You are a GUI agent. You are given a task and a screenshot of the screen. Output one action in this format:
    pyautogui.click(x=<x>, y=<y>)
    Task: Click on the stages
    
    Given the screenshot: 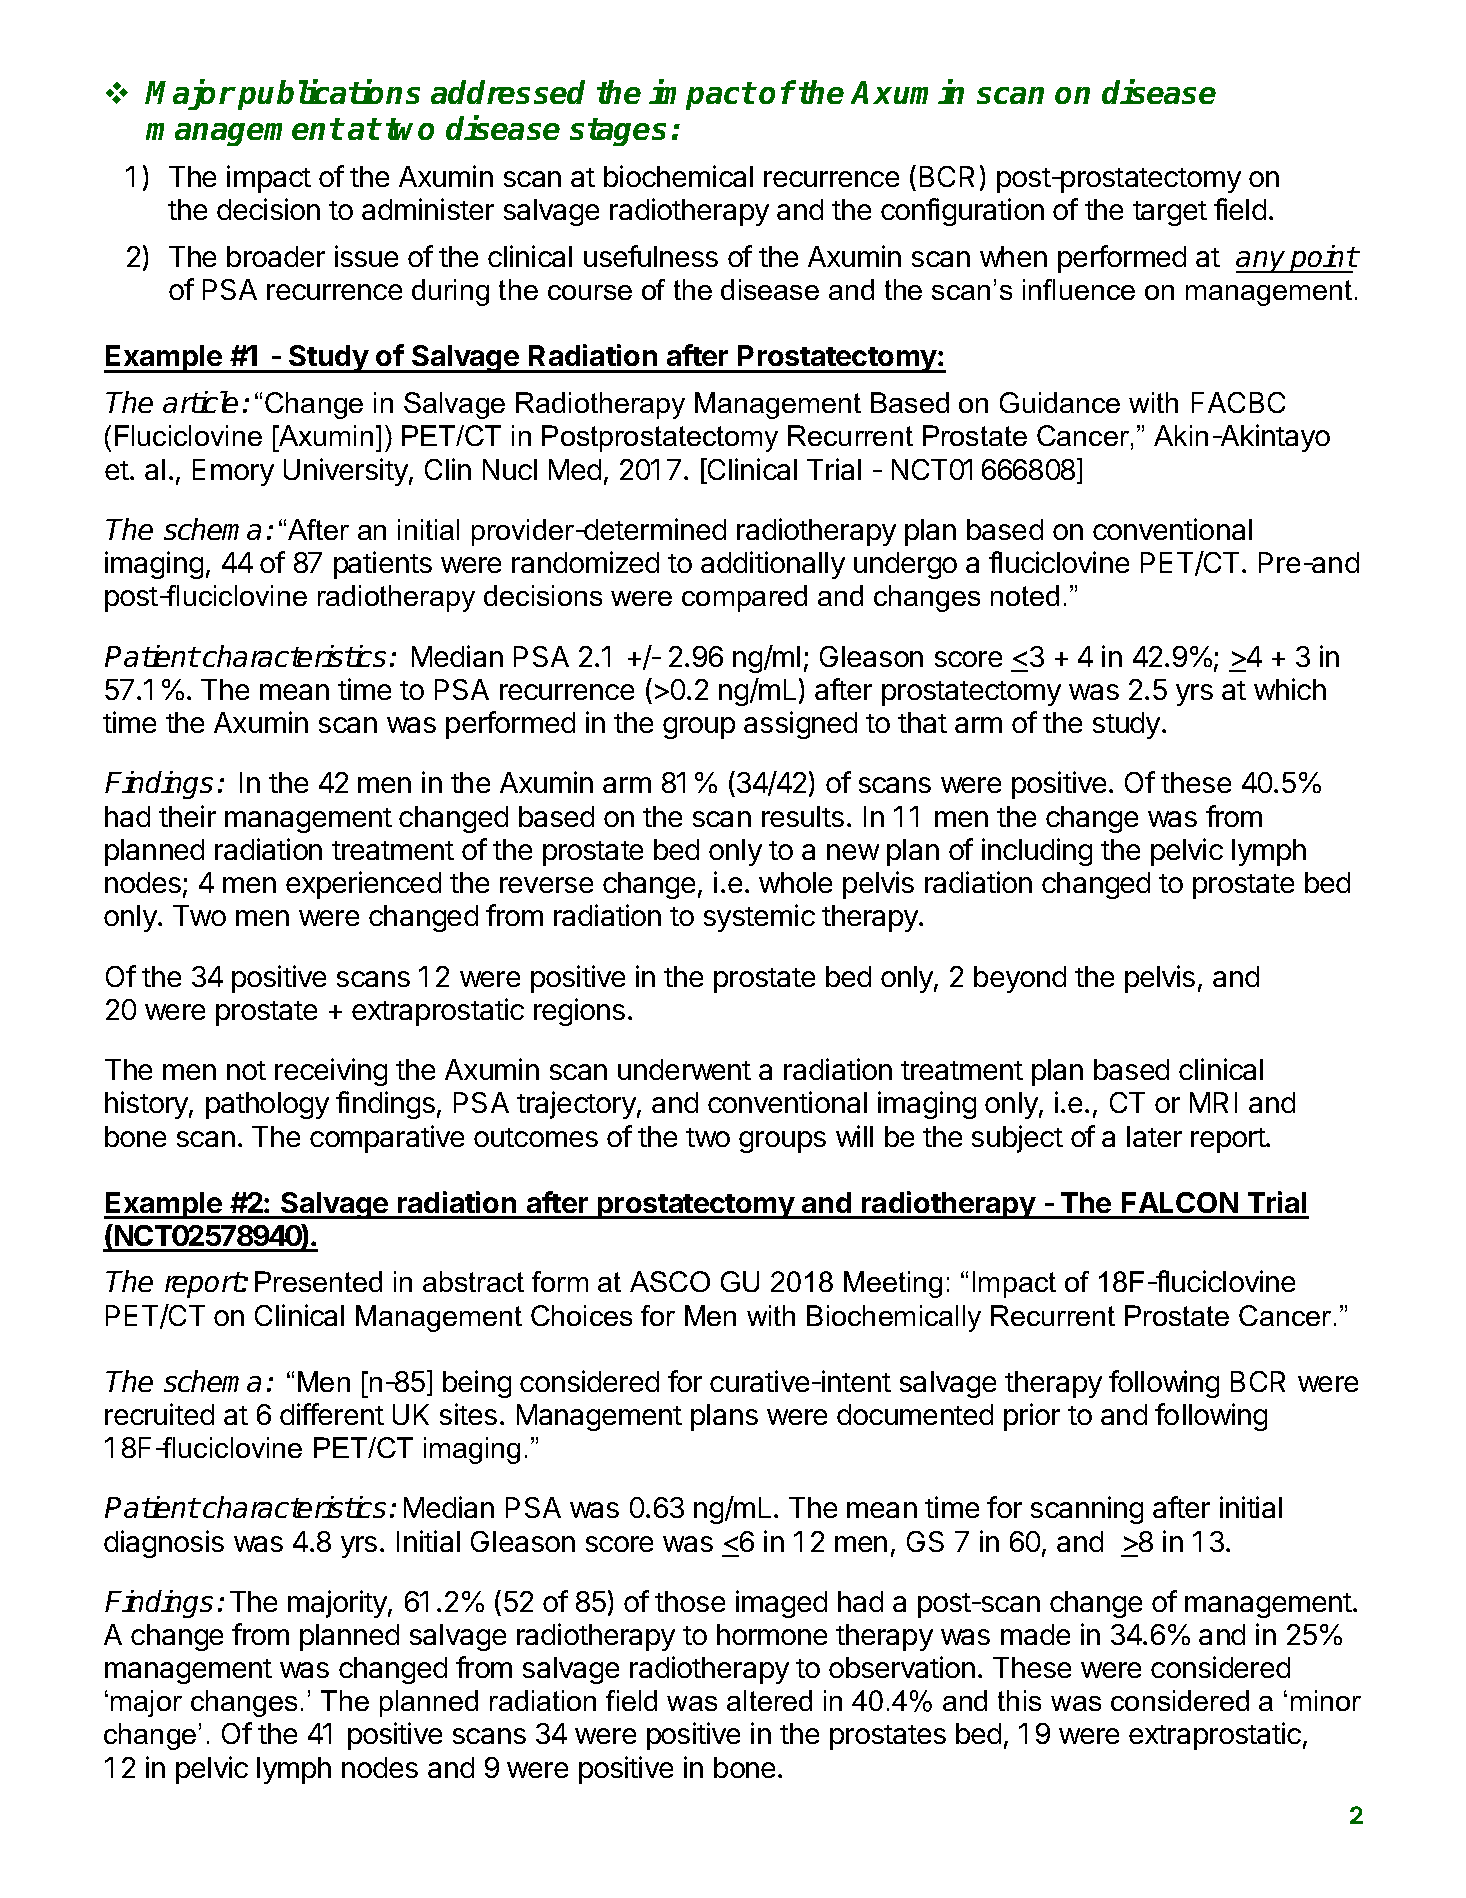 What is the action you would take?
    pyautogui.click(x=618, y=132)
